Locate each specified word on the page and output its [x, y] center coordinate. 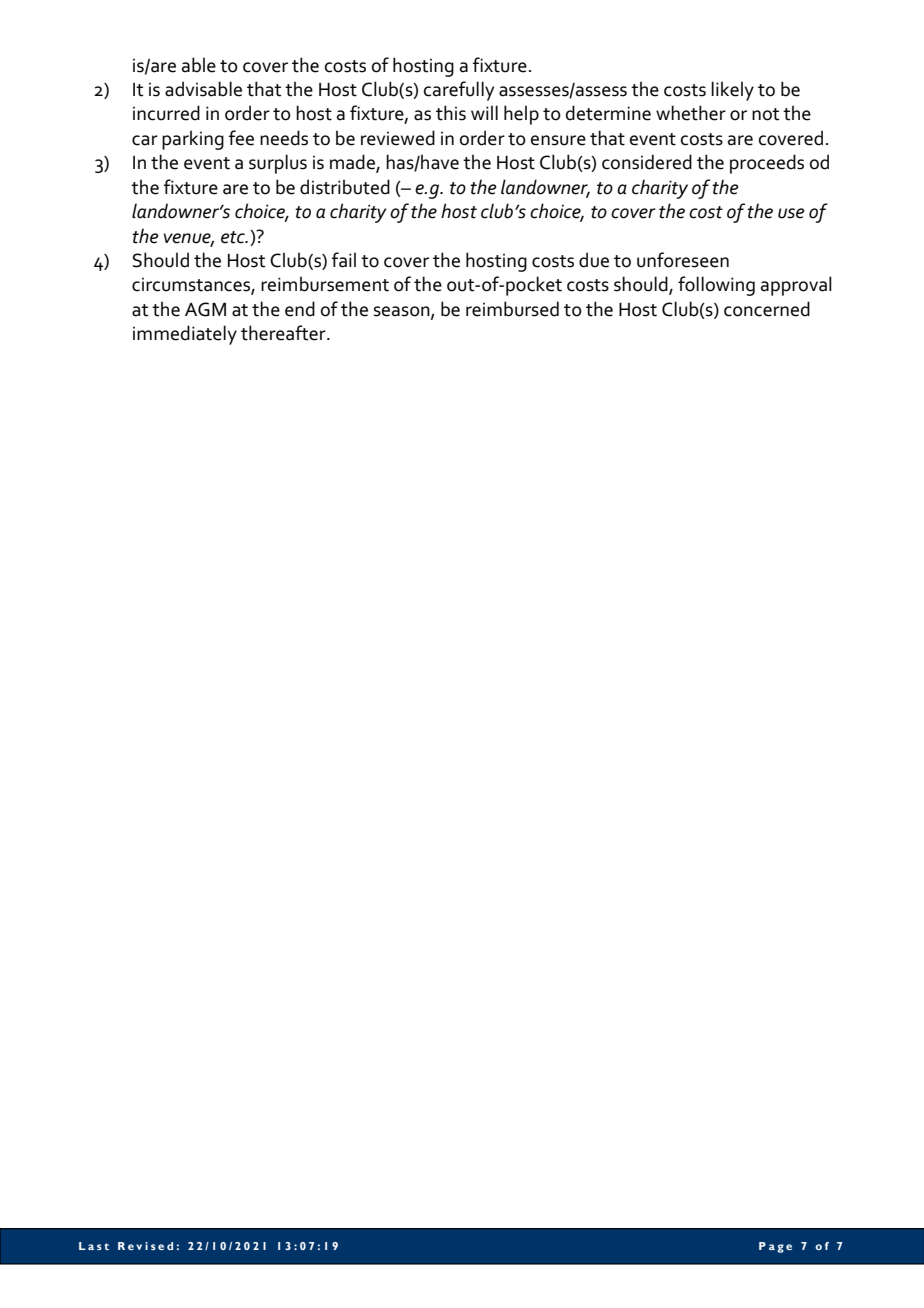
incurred [166, 113]
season [403, 312]
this [451, 113]
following [716, 286]
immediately [185, 335]
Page [775, 1247]
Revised [145, 1246]
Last [94, 1246]
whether [691, 113]
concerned [767, 309]
